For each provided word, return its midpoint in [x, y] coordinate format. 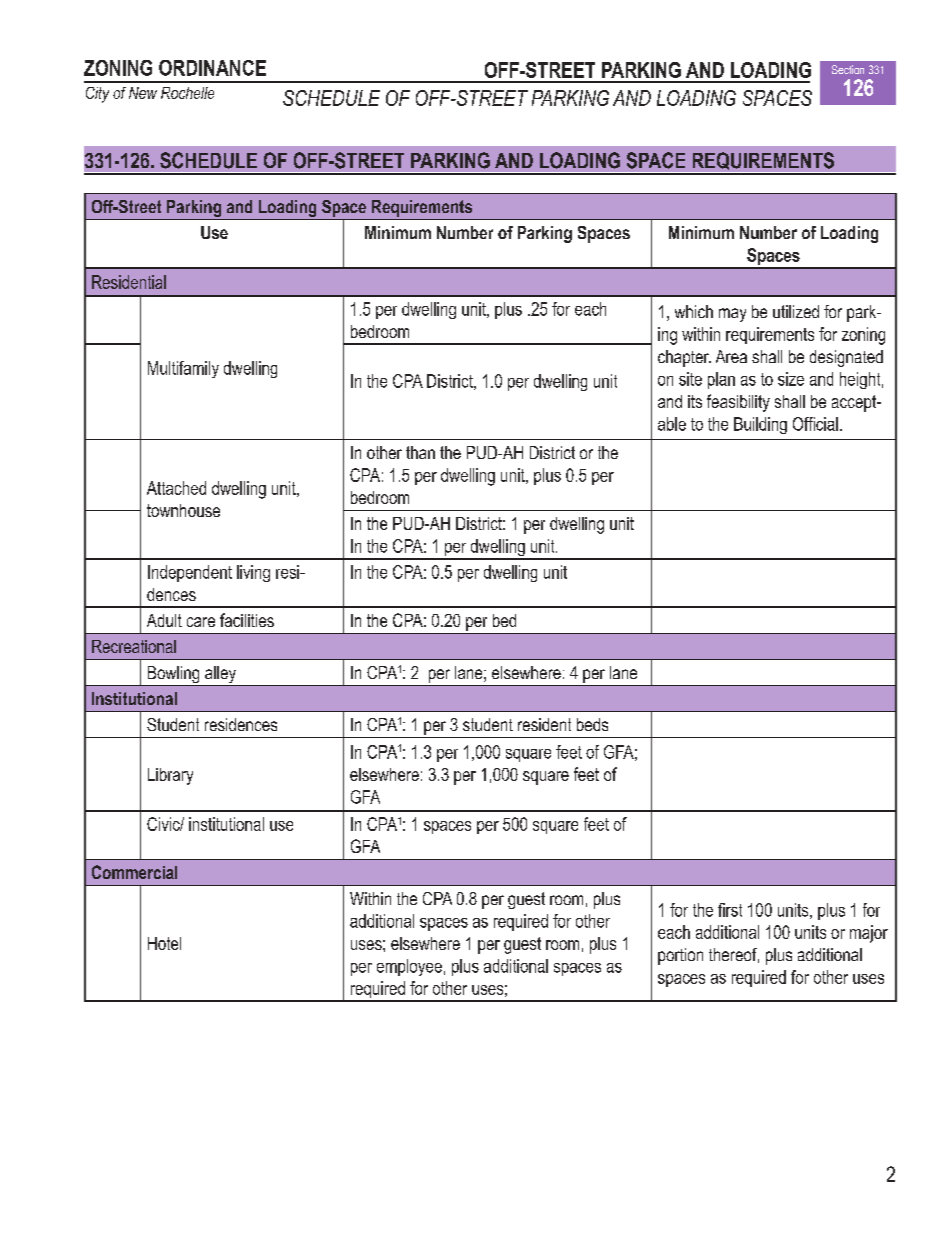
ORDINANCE [212, 68]
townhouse [183, 510]
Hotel [164, 943]
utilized [796, 311]
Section [848, 69]
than [420, 452]
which [694, 311]
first [730, 910]
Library [170, 776]
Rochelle [187, 93]
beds [592, 724]
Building [760, 425]
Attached [176, 488]
